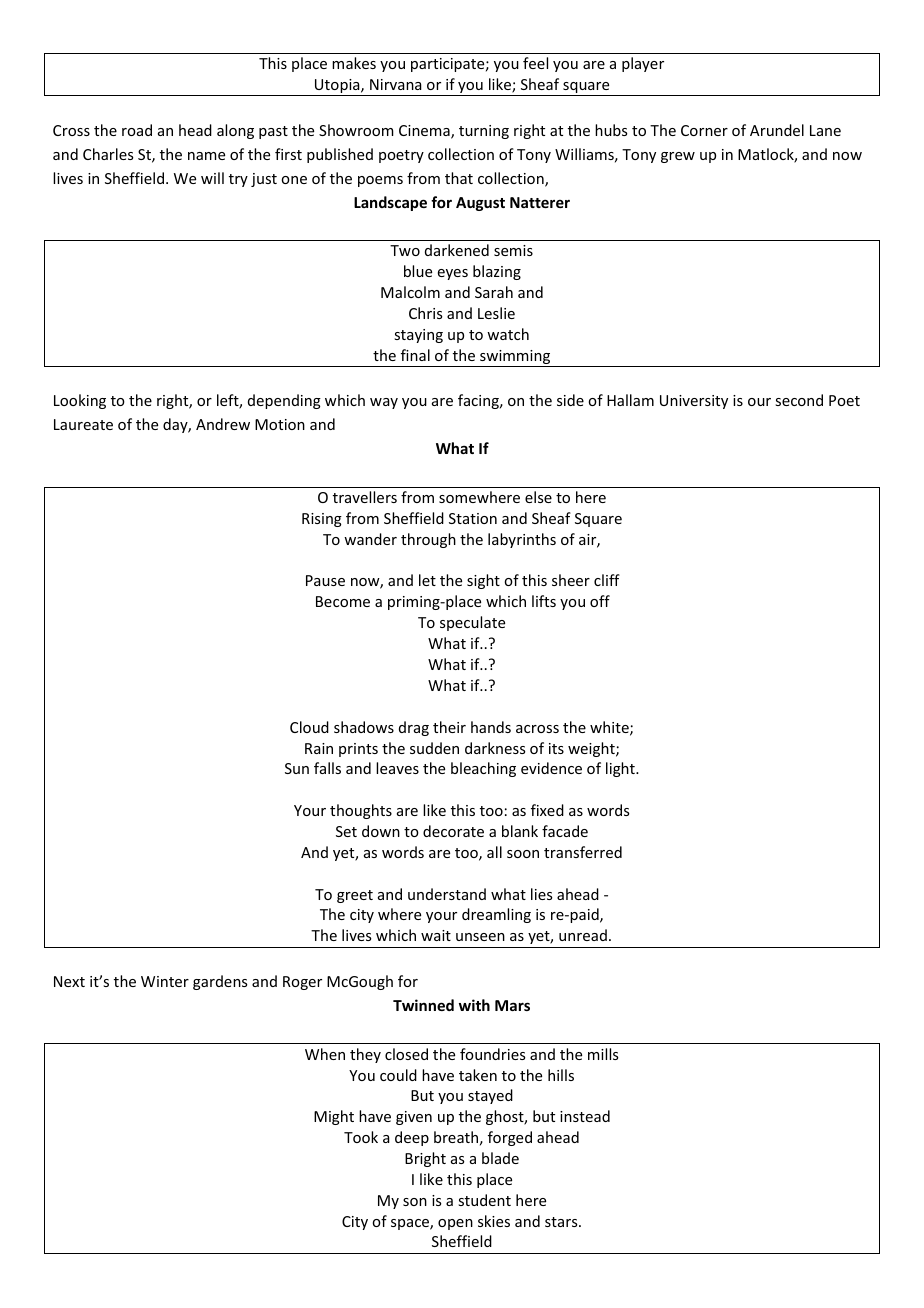 The image size is (924, 1308). Describe the element at coordinates (472, 623) in the screenshot. I see `speculate` at that location.
